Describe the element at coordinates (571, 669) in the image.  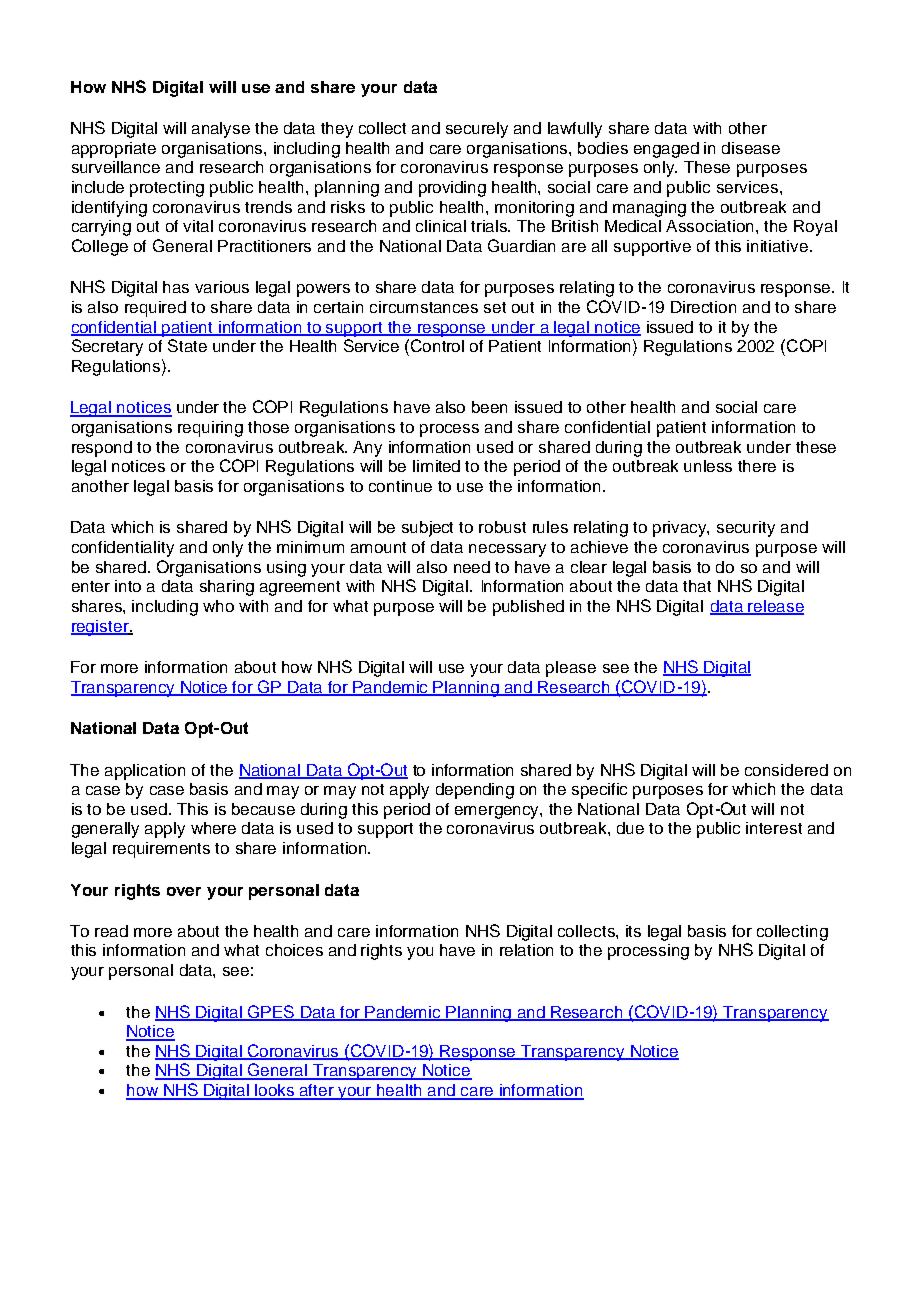
I see `please` at that location.
